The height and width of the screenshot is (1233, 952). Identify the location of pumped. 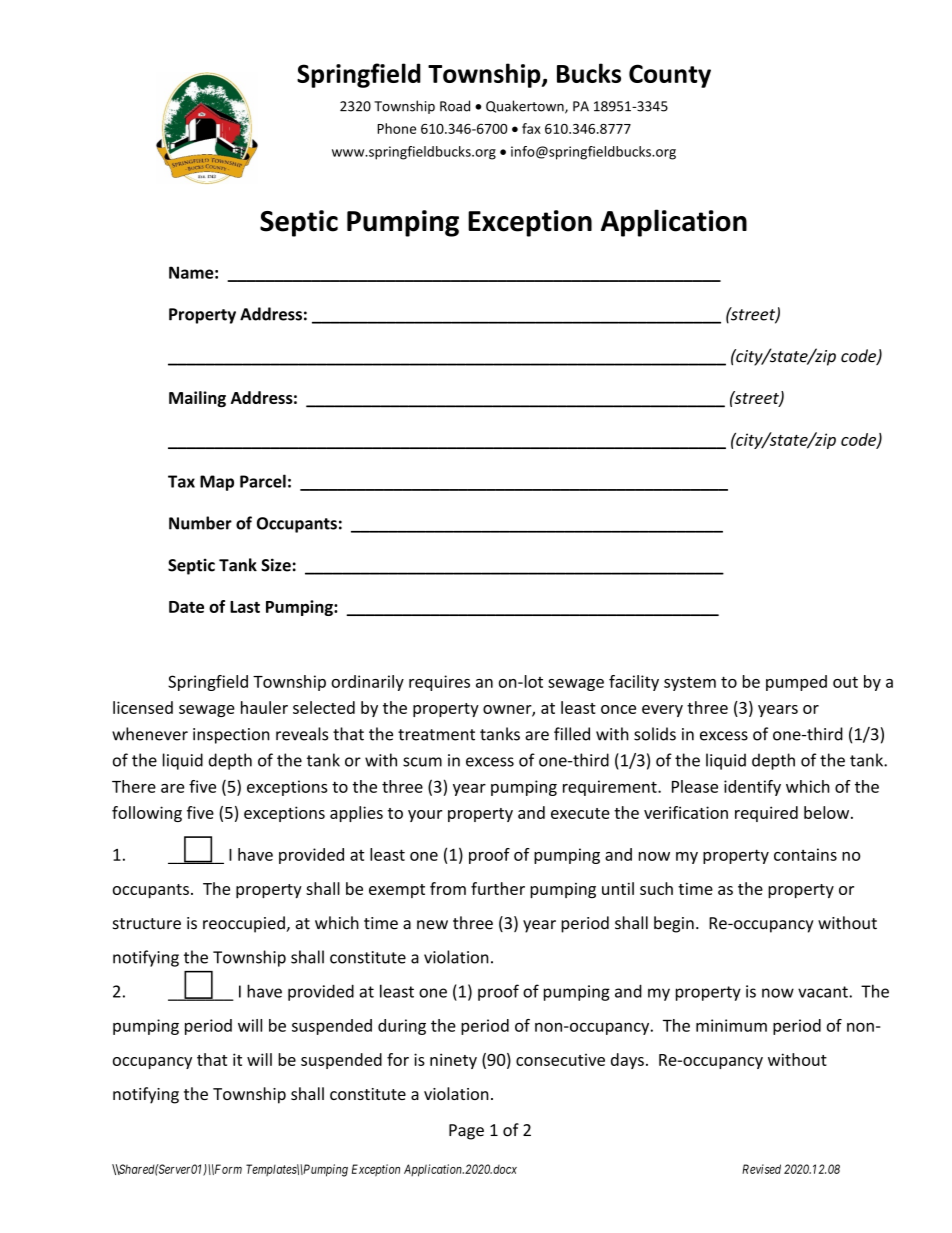
(796, 683).
